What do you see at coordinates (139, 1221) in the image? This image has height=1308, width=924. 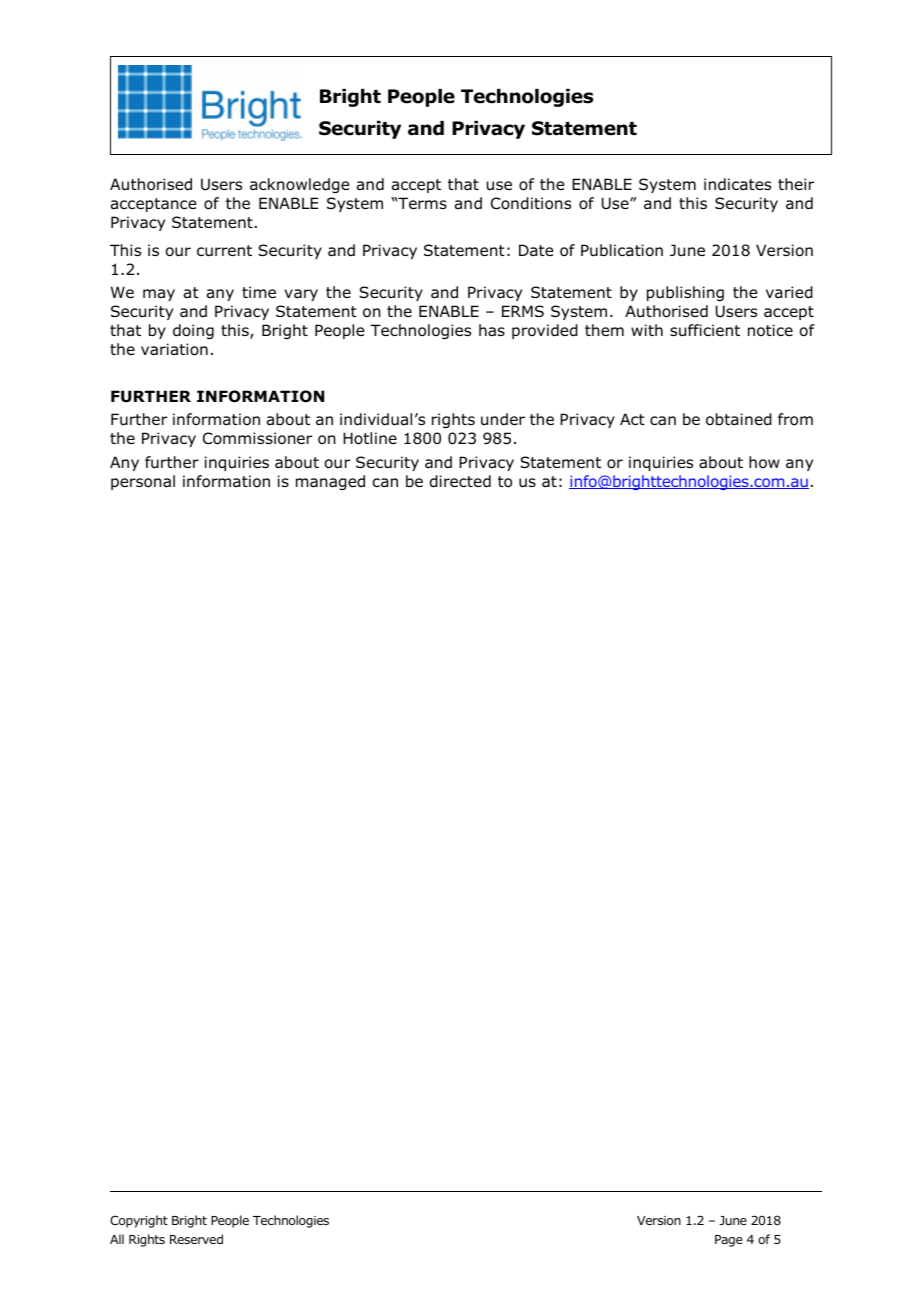 I see `Copyright` at bounding box center [139, 1221].
